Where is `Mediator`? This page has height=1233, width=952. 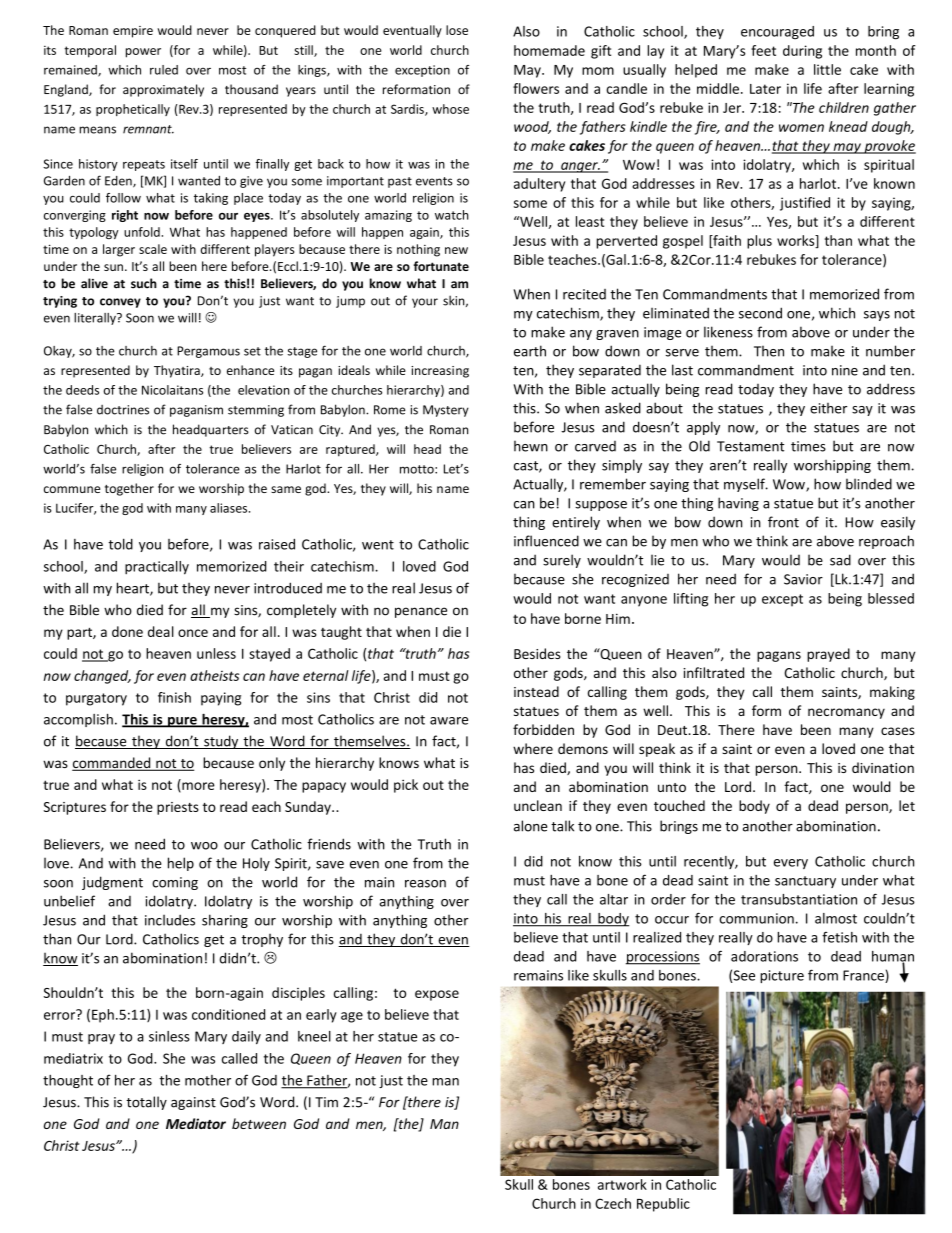
Mediator is located at coordinates (196, 1123).
